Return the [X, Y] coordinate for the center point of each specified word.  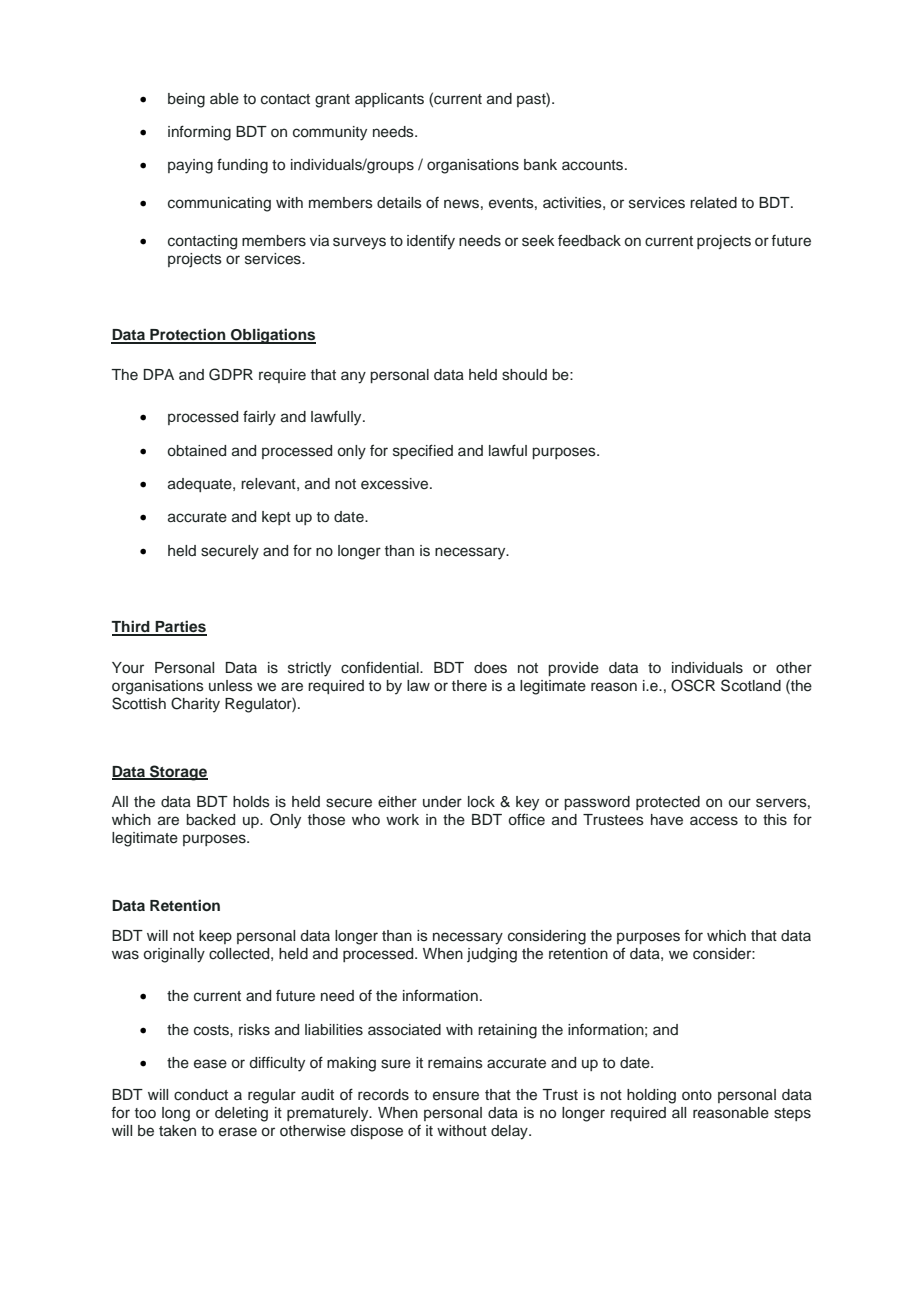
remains [455, 1063]
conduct [201, 1095]
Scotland [751, 685]
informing [199, 133]
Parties [180, 627]
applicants [389, 100]
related [713, 203]
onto [697, 1095]
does [490, 668]
